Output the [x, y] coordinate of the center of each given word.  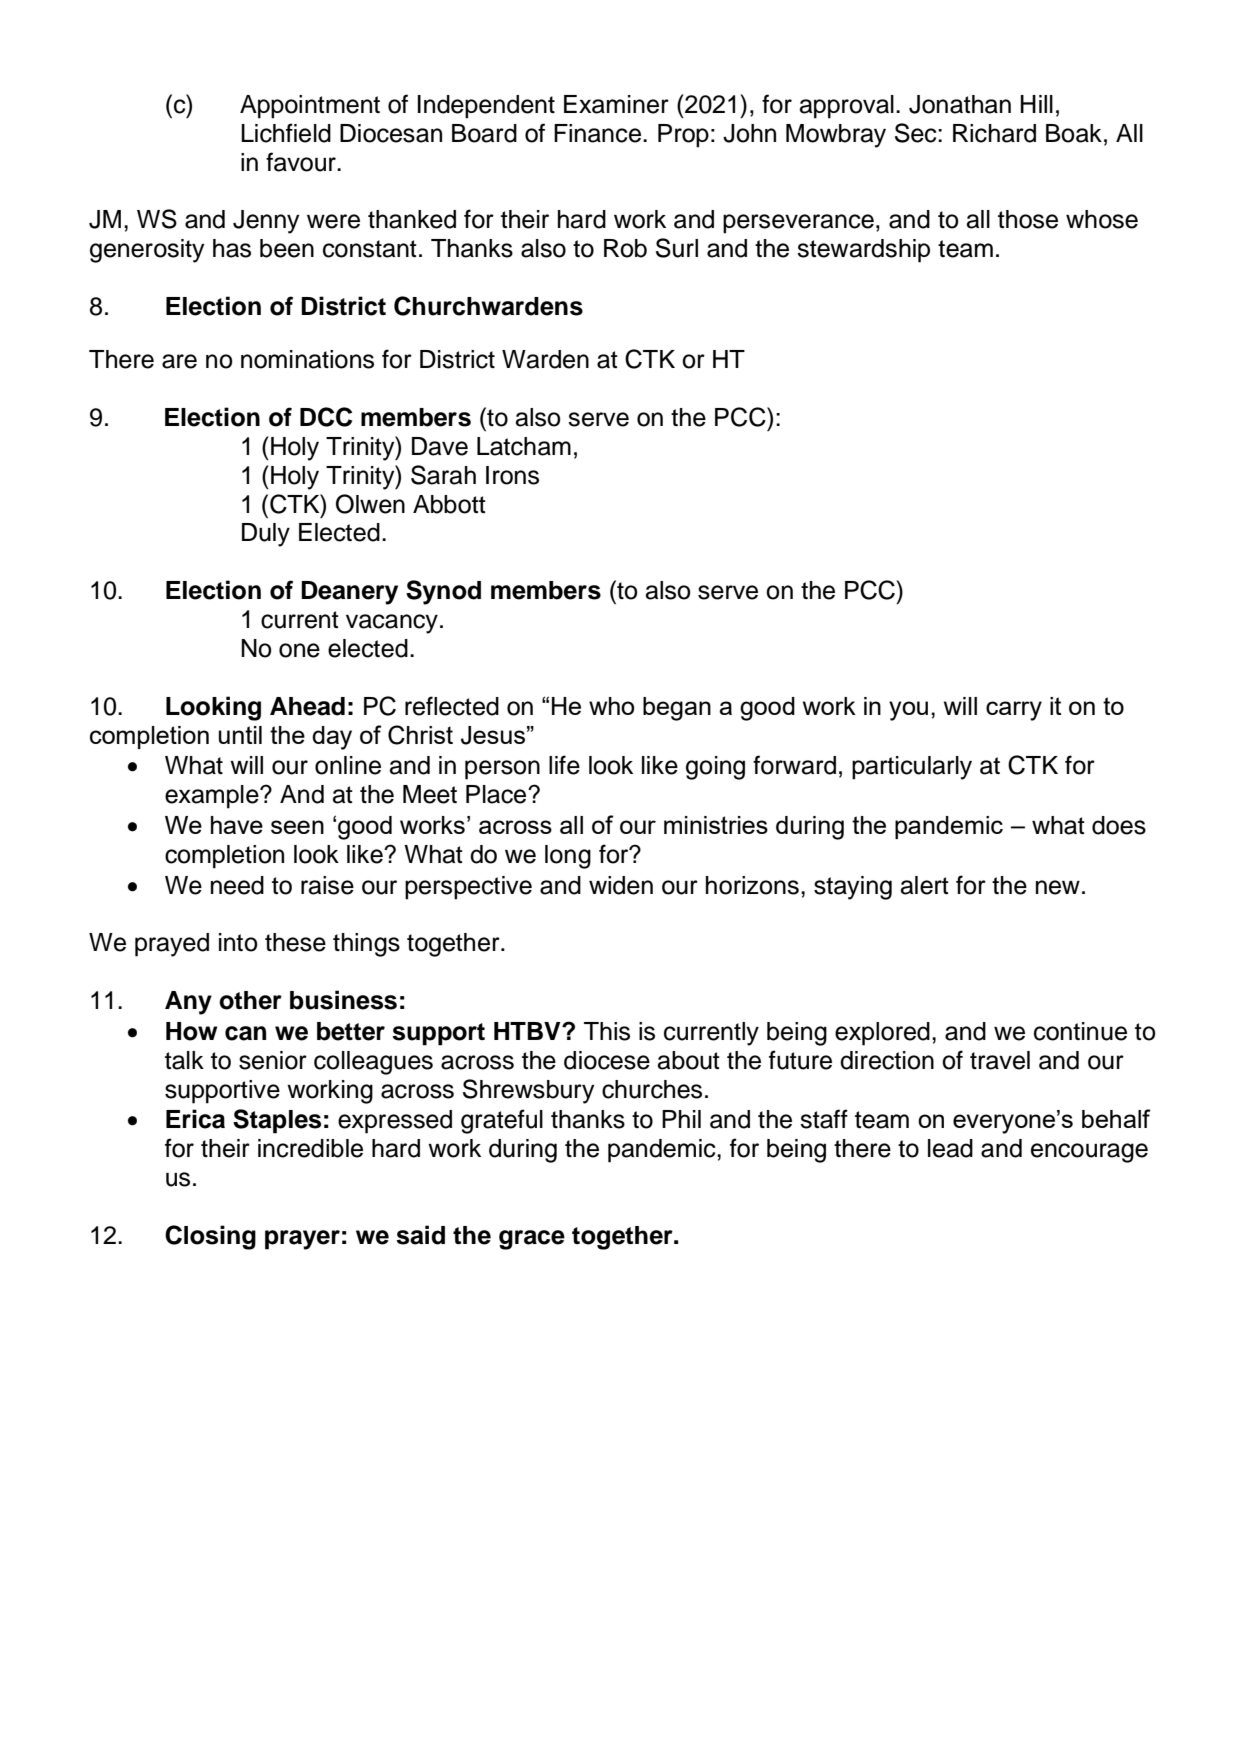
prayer [302, 1240]
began [677, 709]
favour [302, 162]
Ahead [307, 706]
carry [1014, 711]
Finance [599, 133]
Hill [1037, 104]
